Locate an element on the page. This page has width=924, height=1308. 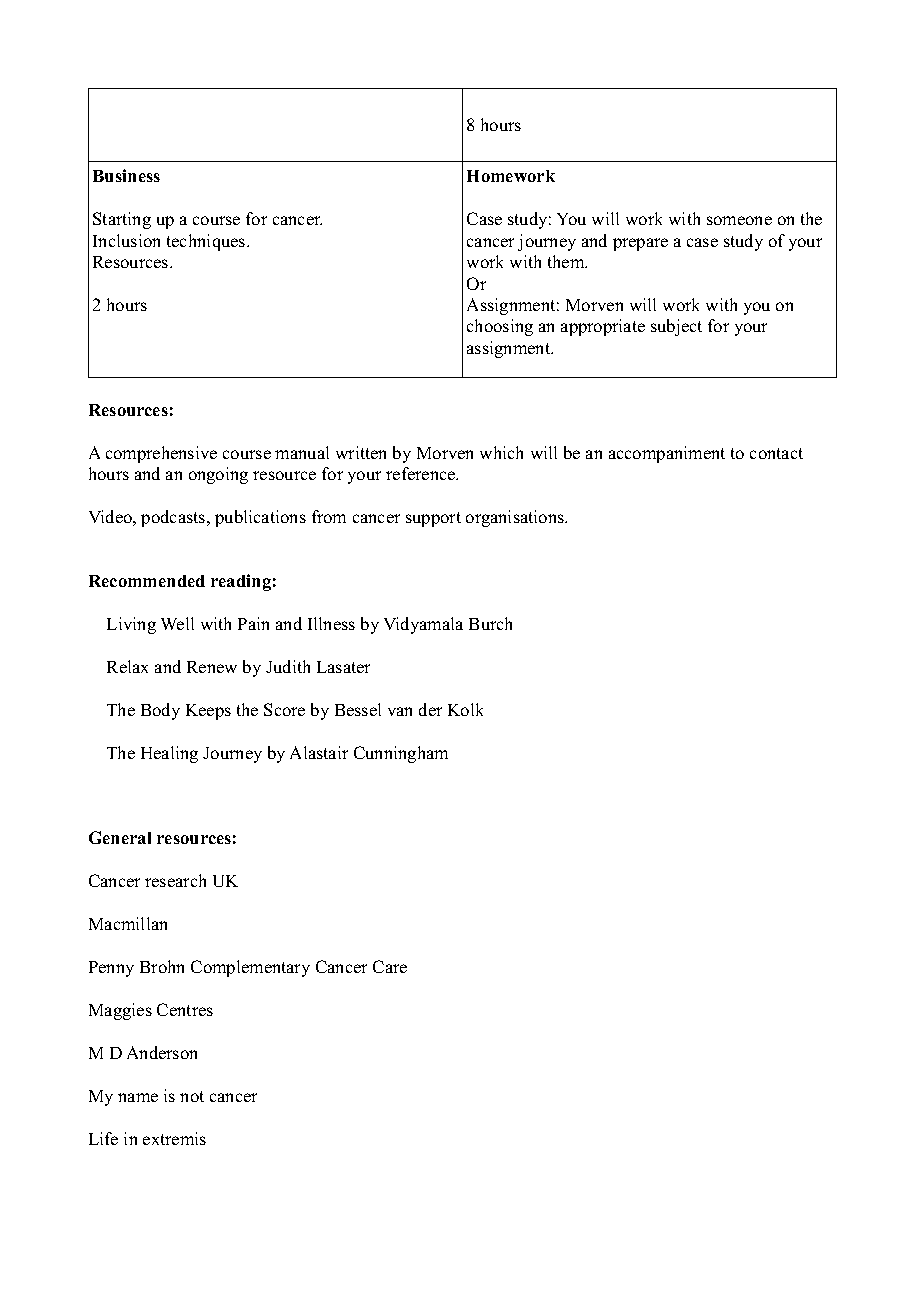
Cunningham is located at coordinates (401, 754).
